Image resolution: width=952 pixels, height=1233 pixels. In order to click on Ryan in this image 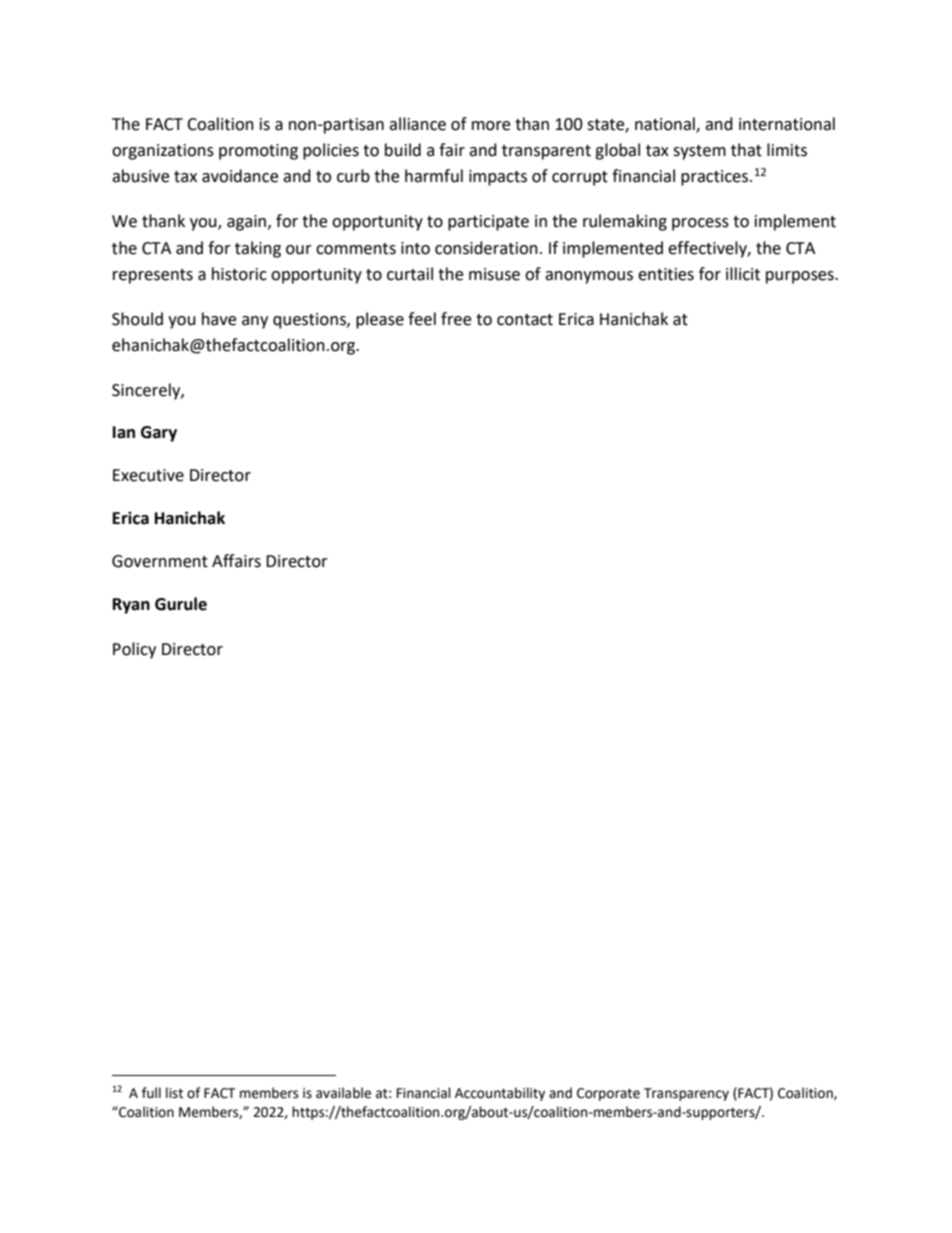, I will do `click(131, 606)`.
